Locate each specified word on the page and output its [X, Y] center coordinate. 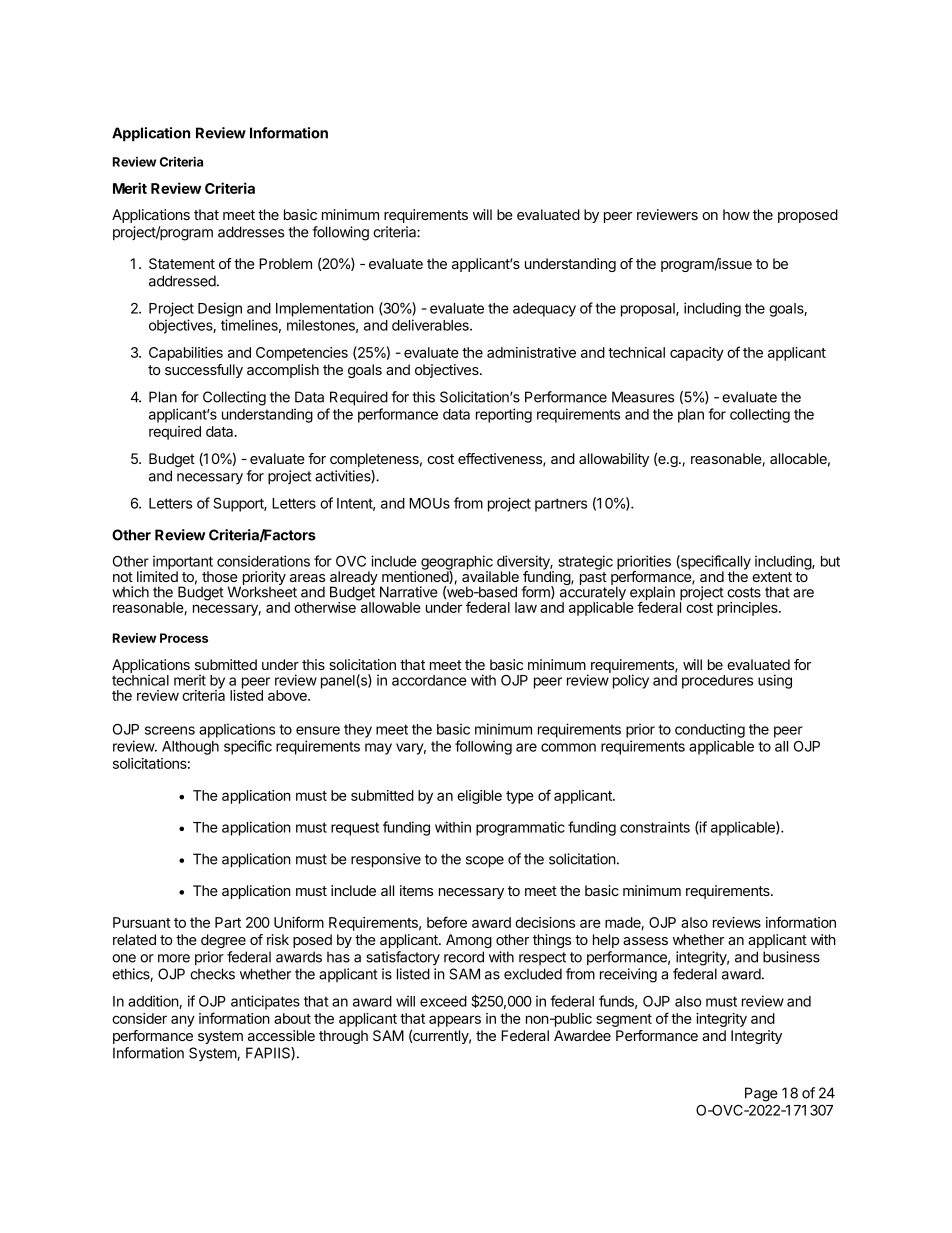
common [568, 747]
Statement [182, 263]
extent [772, 577]
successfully [204, 371]
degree [223, 941]
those [220, 576]
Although [190, 748]
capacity [697, 354]
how [736, 214]
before [447, 922]
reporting [504, 415]
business [791, 957]
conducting [710, 730]
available [490, 575]
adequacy [544, 310]
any [183, 1021]
